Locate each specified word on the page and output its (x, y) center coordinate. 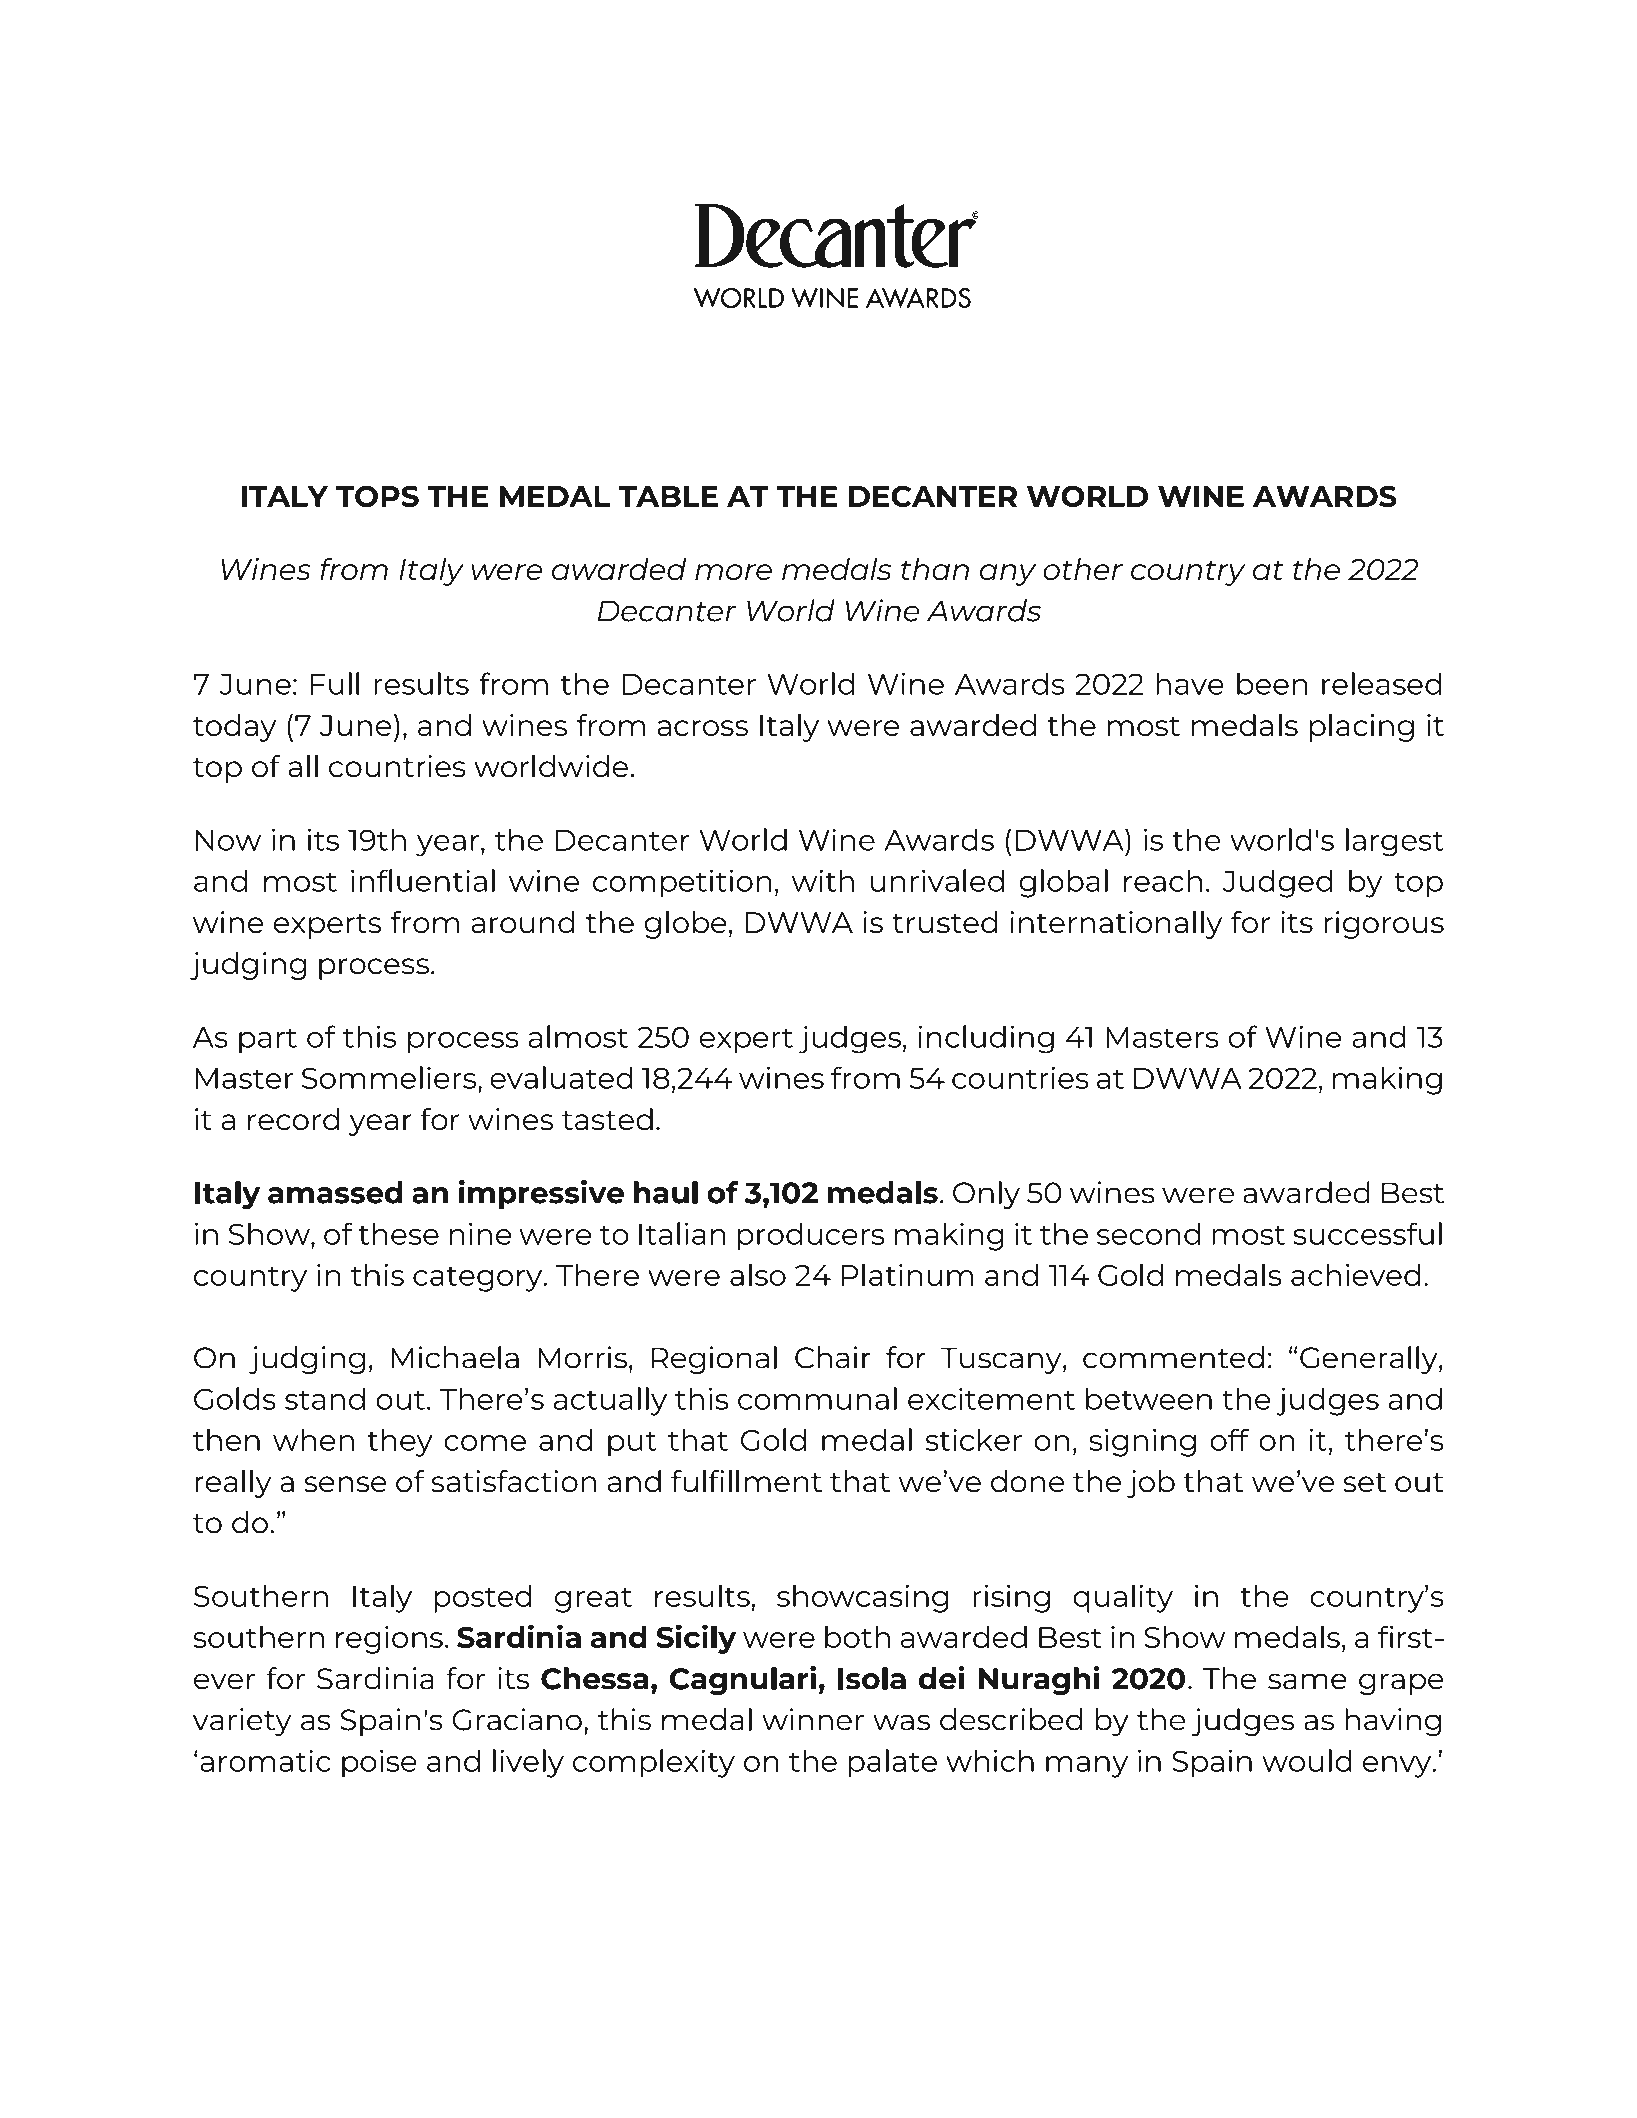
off (1229, 1439)
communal (817, 1398)
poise (379, 1764)
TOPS (377, 496)
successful (1367, 1233)
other (1083, 569)
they (400, 1442)
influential (423, 880)
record (293, 1119)
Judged (1278, 883)
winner (813, 1719)
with (823, 880)
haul (666, 1192)
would (1307, 1760)
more (733, 572)
